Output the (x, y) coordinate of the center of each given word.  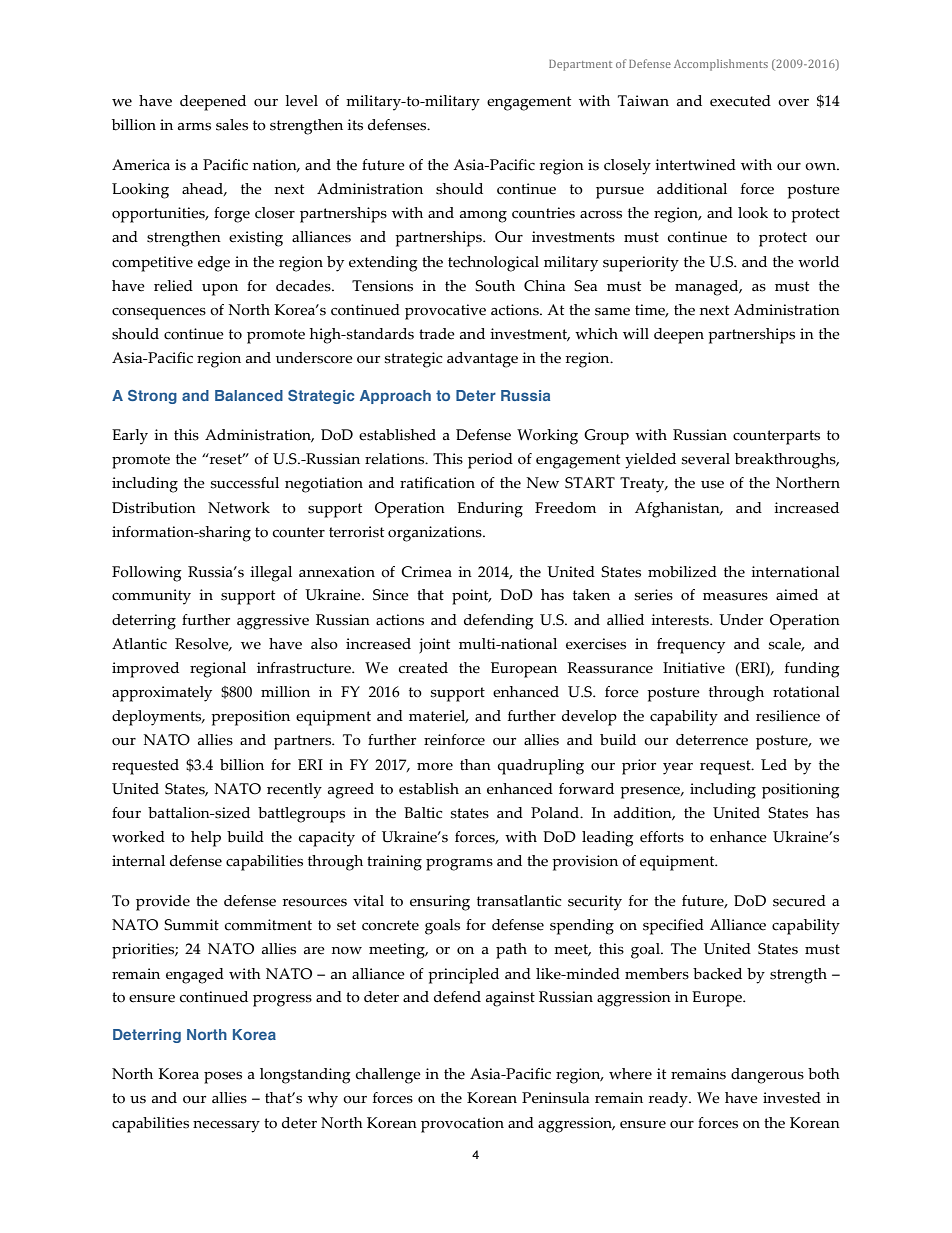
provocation (462, 1125)
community (151, 597)
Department (580, 65)
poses (223, 1078)
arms (194, 127)
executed (740, 101)
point (471, 597)
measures (735, 597)
